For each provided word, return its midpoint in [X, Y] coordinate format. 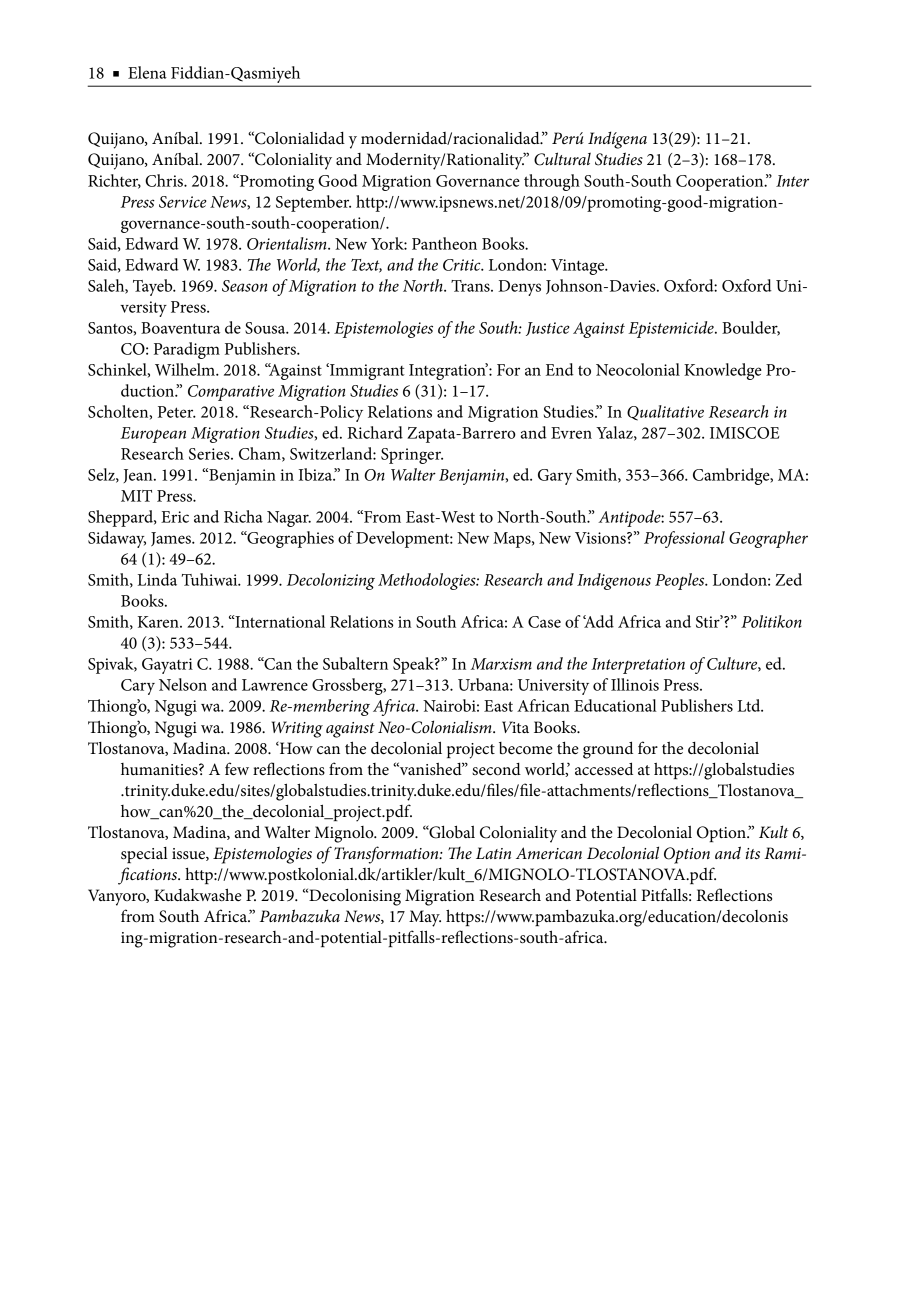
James [172, 539]
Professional [684, 539]
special [144, 855]
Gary [555, 477]
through [552, 182]
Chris [165, 180]
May [425, 918]
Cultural [562, 159]
